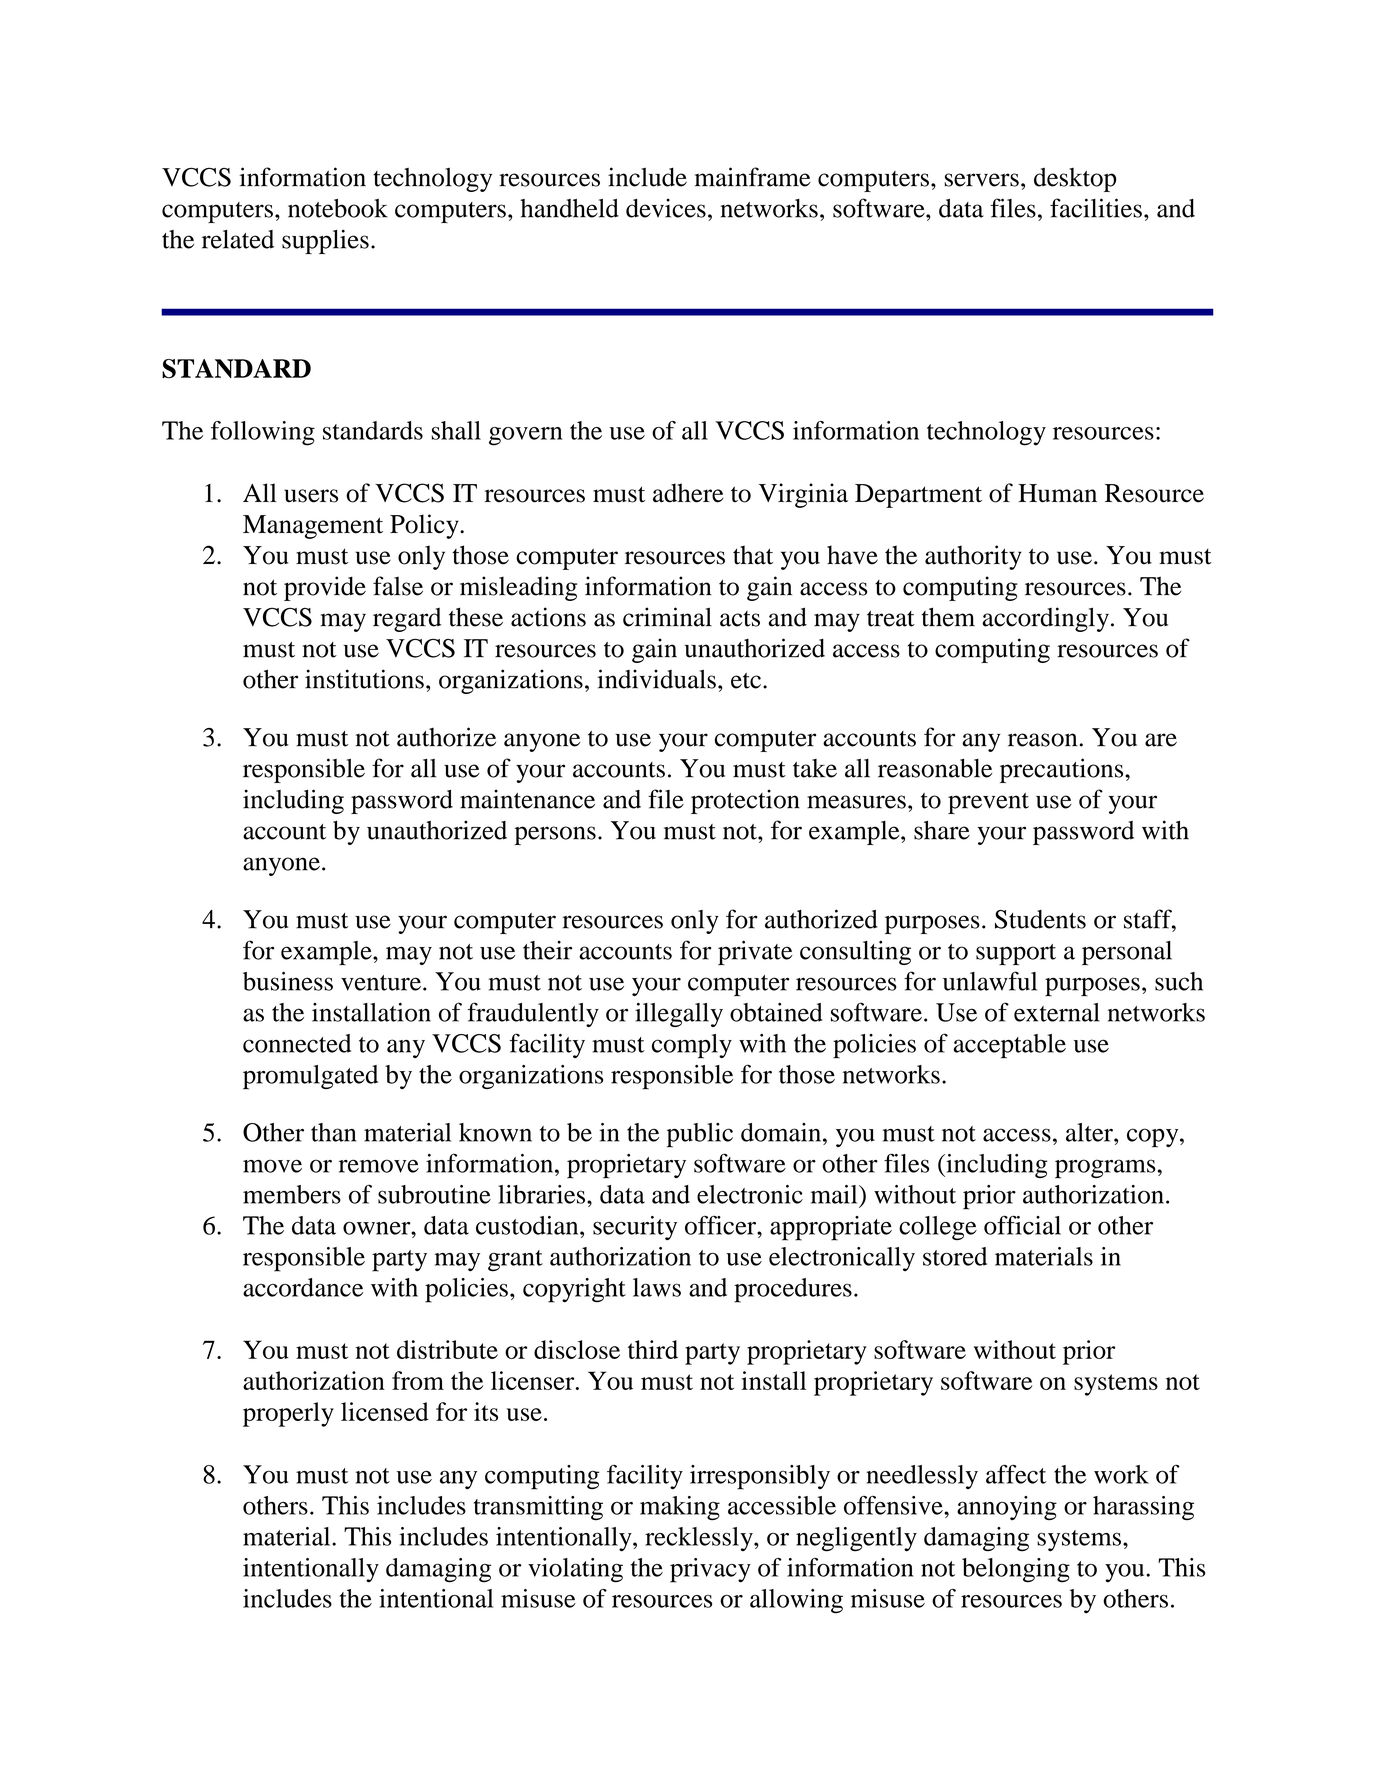 The width and height of the document is (1375, 1780). Describe the element at coordinates (700, 1135) in the document. I see `public` at that location.
